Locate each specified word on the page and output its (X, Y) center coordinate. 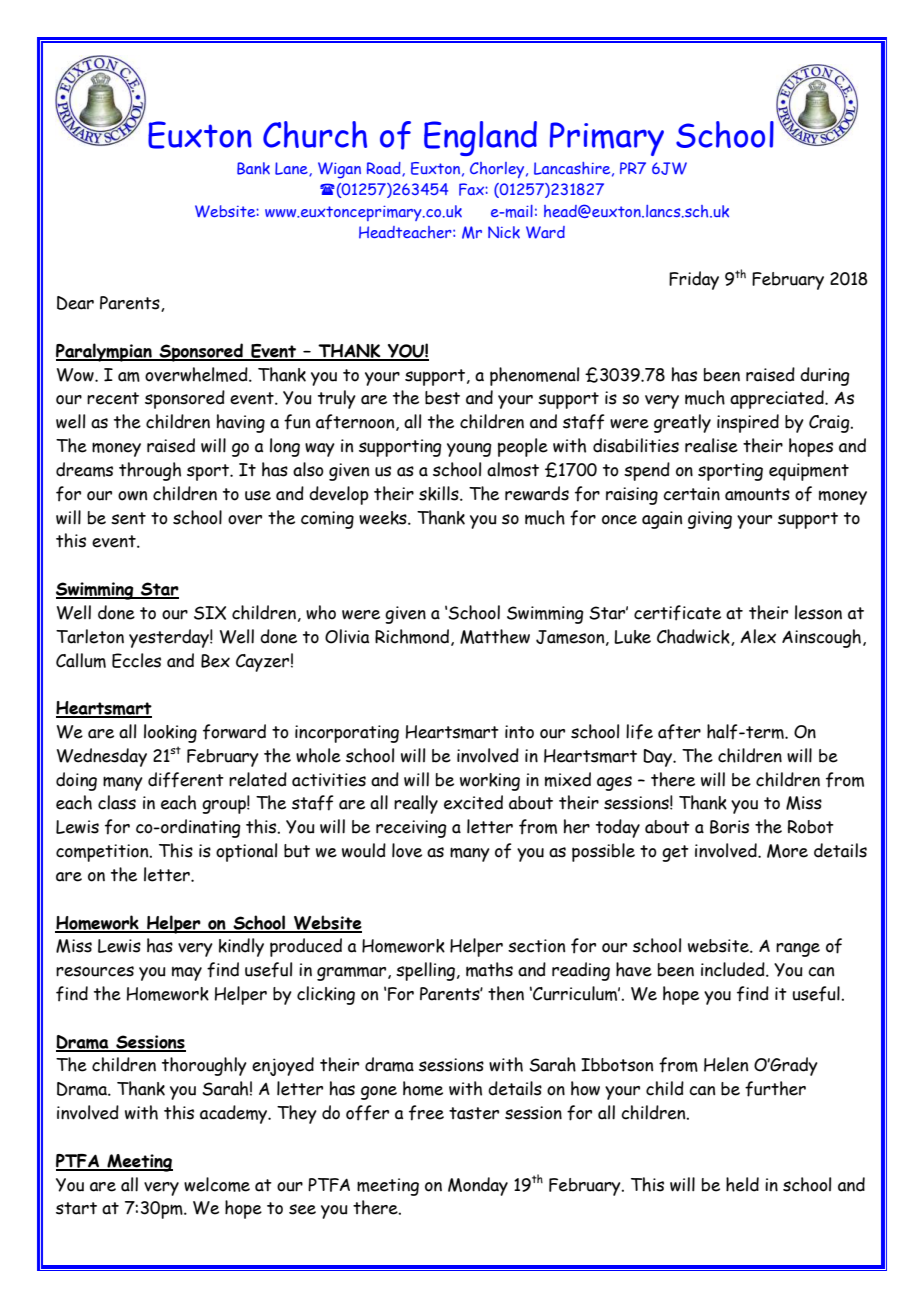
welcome (217, 1184)
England (480, 138)
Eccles (136, 660)
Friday (694, 280)
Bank (253, 168)
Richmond (413, 637)
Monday (478, 1186)
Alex (758, 636)
